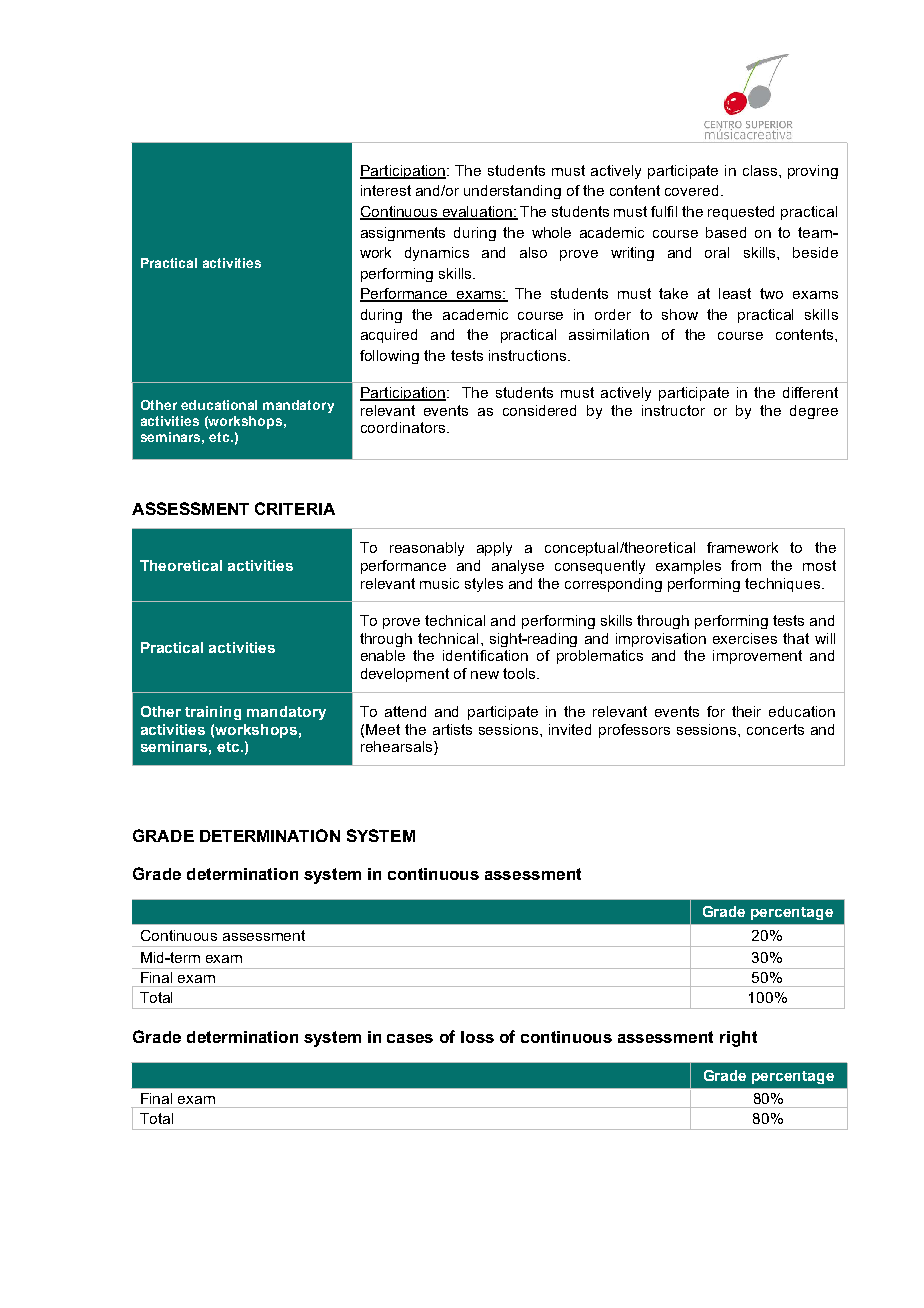 The height and width of the screenshot is (1308, 924). I want to click on considered, so click(539, 410).
